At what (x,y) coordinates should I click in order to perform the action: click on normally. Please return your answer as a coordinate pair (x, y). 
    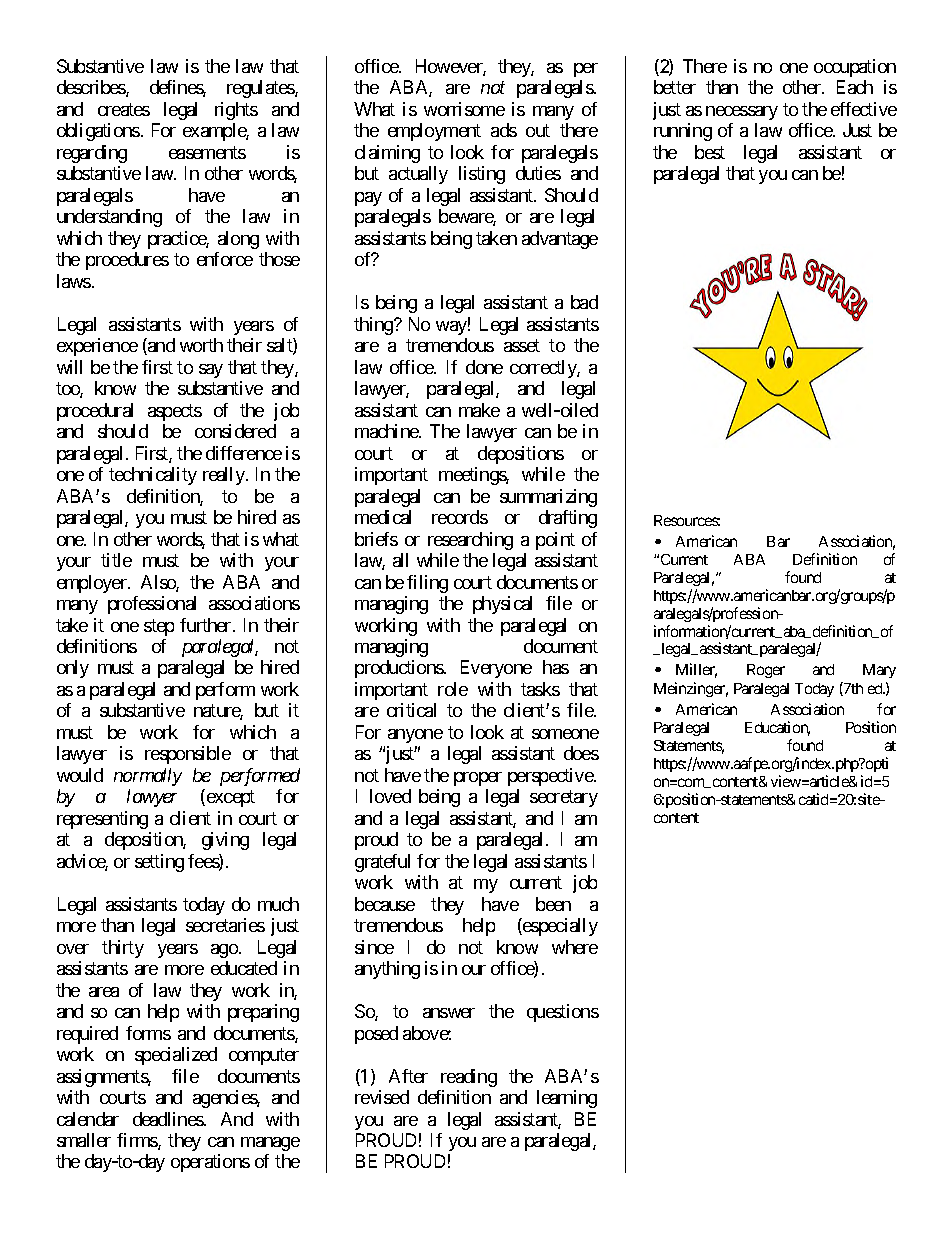
    Looking at the image, I should click on (148, 777).
